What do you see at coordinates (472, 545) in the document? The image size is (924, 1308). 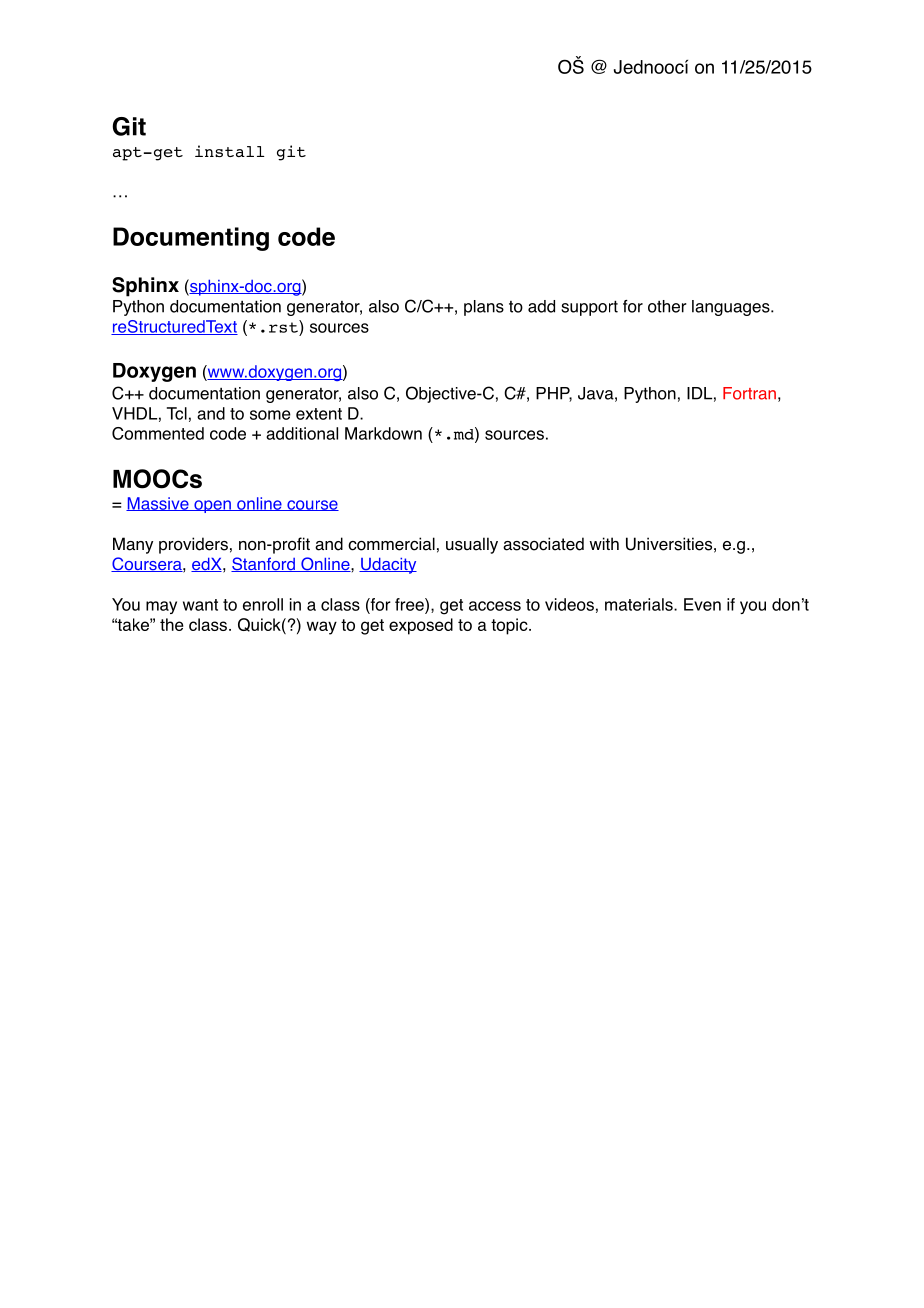 I see `usually` at bounding box center [472, 545].
